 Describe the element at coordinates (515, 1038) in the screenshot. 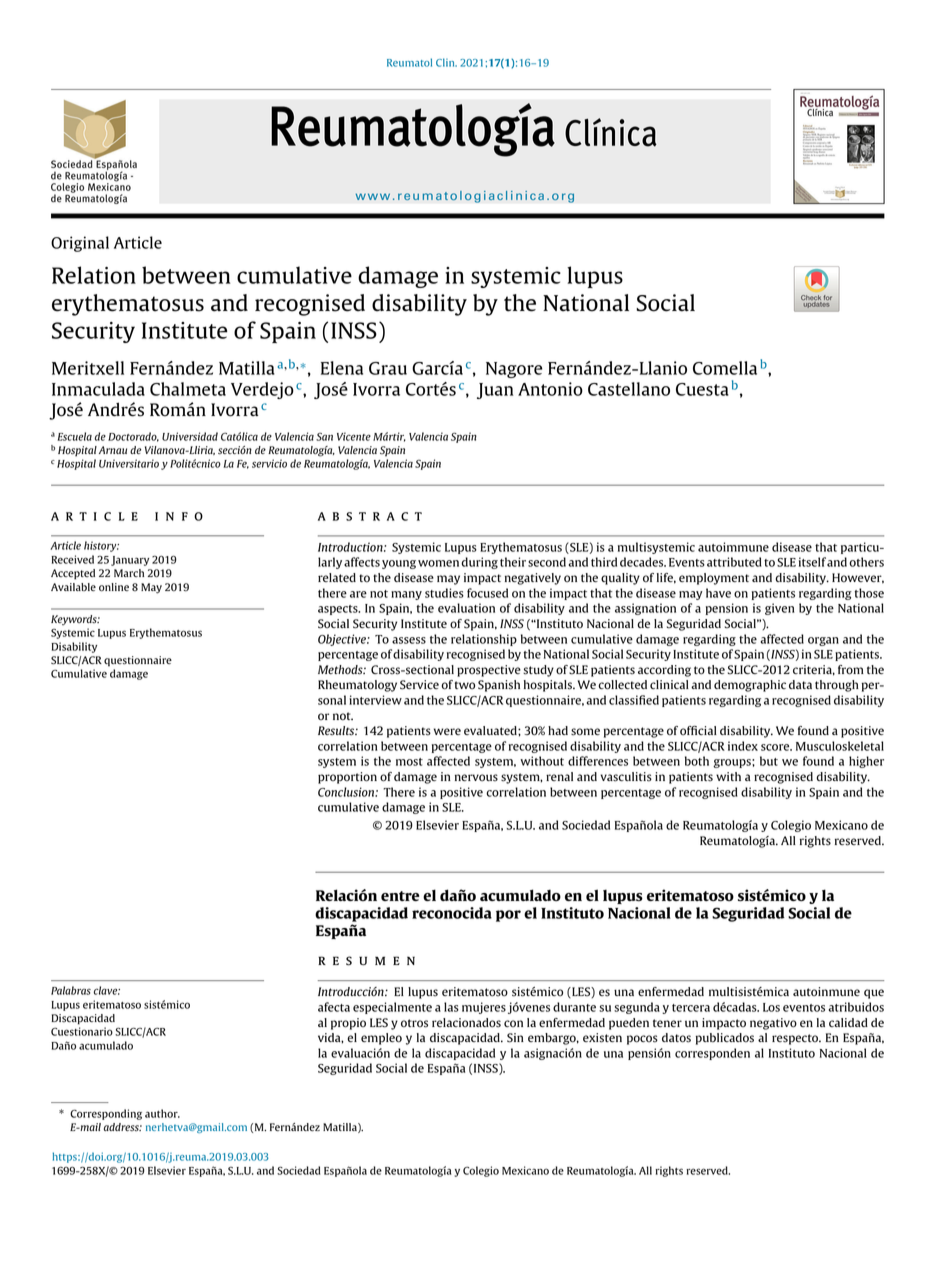

I see `Sin` at that location.
